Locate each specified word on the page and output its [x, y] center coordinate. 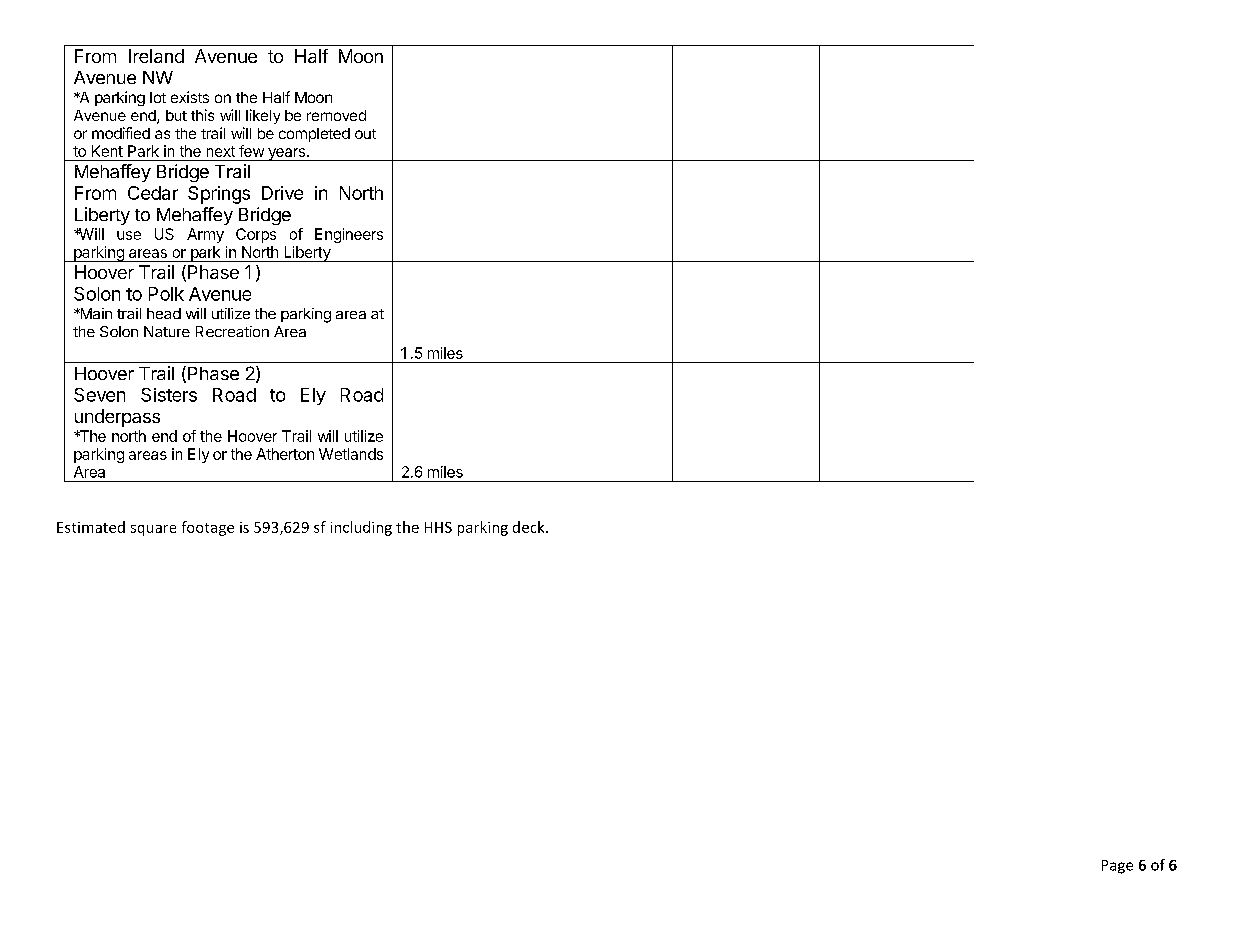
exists [190, 97]
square [153, 530]
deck [530, 527]
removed [336, 115]
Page [1117, 867]
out [365, 134]
